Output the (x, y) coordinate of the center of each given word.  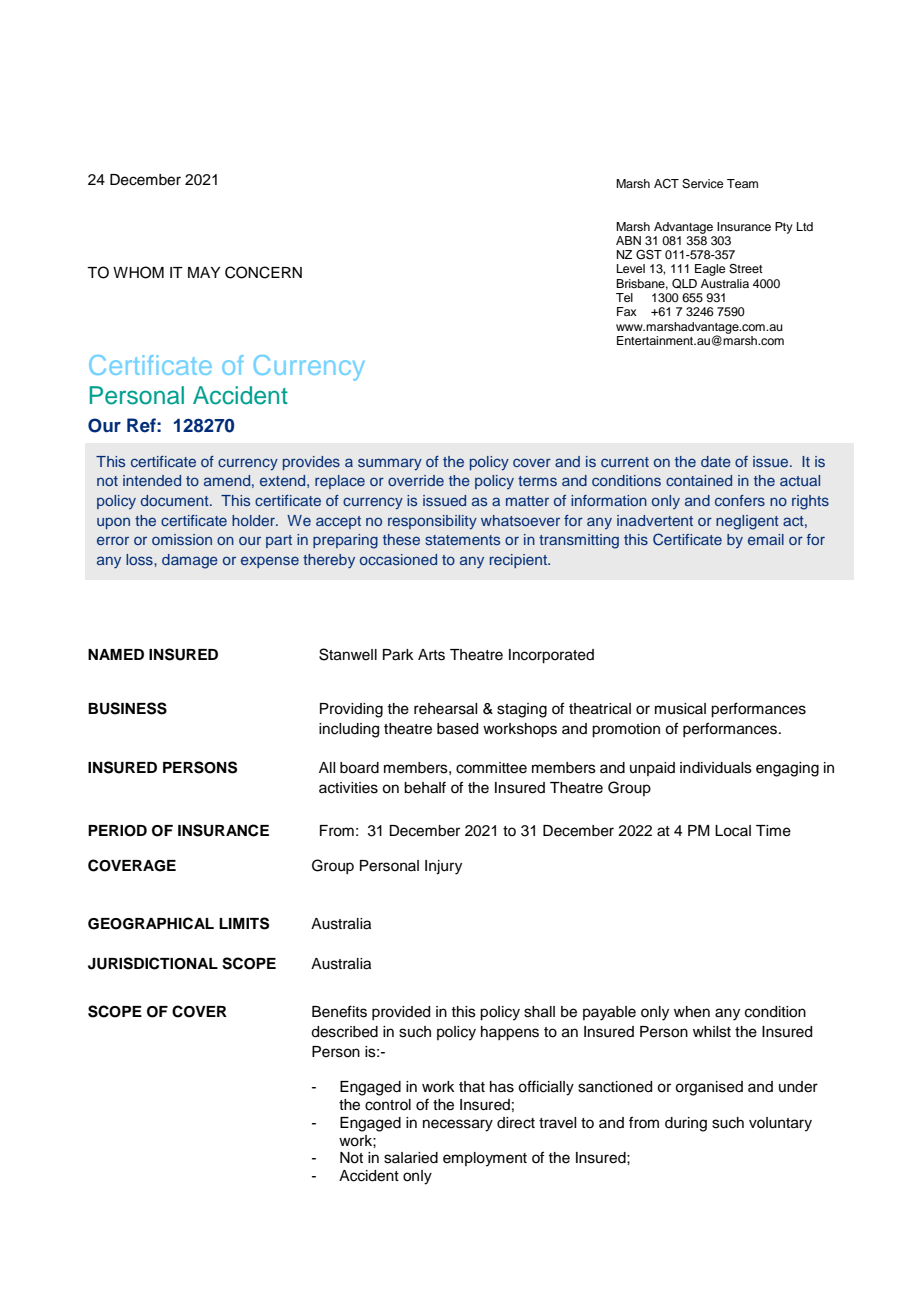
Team (742, 183)
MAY (204, 272)
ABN (628, 240)
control (388, 1105)
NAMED (116, 654)
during (686, 1124)
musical (680, 709)
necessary (458, 1125)
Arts (431, 655)
